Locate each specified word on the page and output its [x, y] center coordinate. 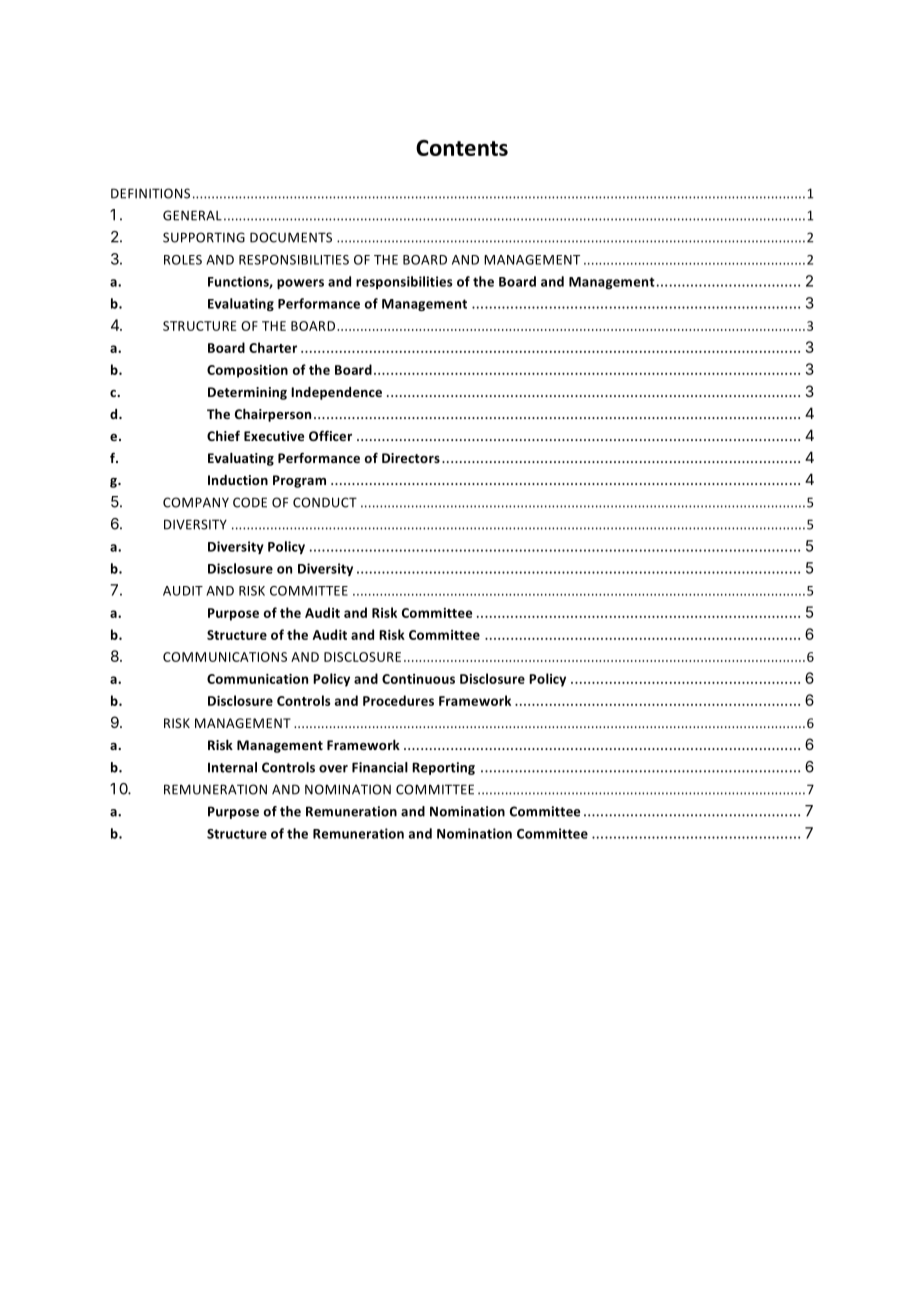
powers [300, 284]
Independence [336, 393]
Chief [223, 435]
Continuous [418, 679]
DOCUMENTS [291, 237]
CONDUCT [325, 502]
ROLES [183, 260]
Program [299, 481]
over [333, 769]
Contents [462, 148]
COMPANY [196, 502]
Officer [330, 435]
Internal [232, 767]
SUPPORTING [204, 237]
